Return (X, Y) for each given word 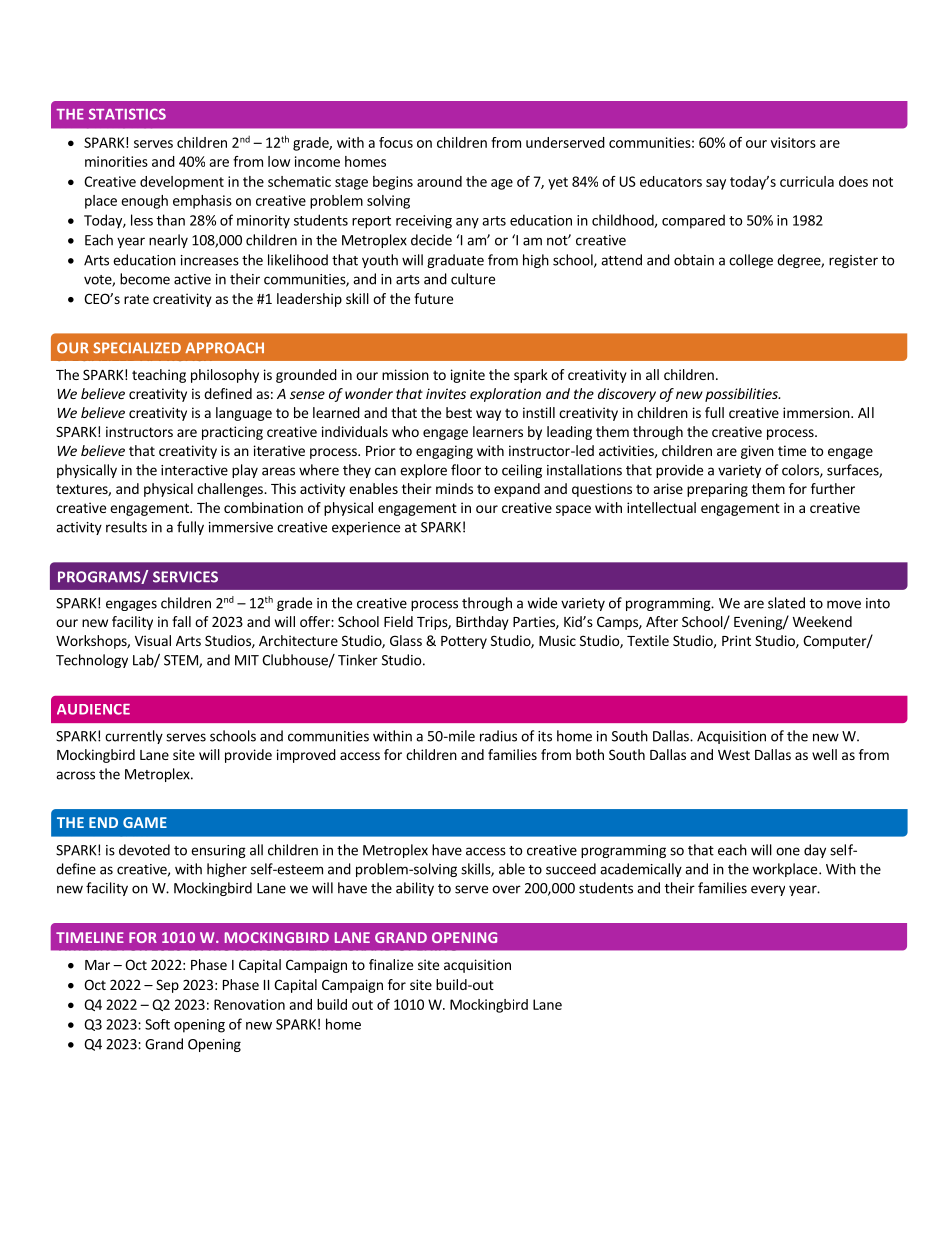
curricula (807, 181)
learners (498, 431)
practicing (232, 433)
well (824, 754)
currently (134, 737)
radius (498, 736)
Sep (167, 986)
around (439, 181)
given (757, 452)
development (182, 183)
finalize (391, 964)
